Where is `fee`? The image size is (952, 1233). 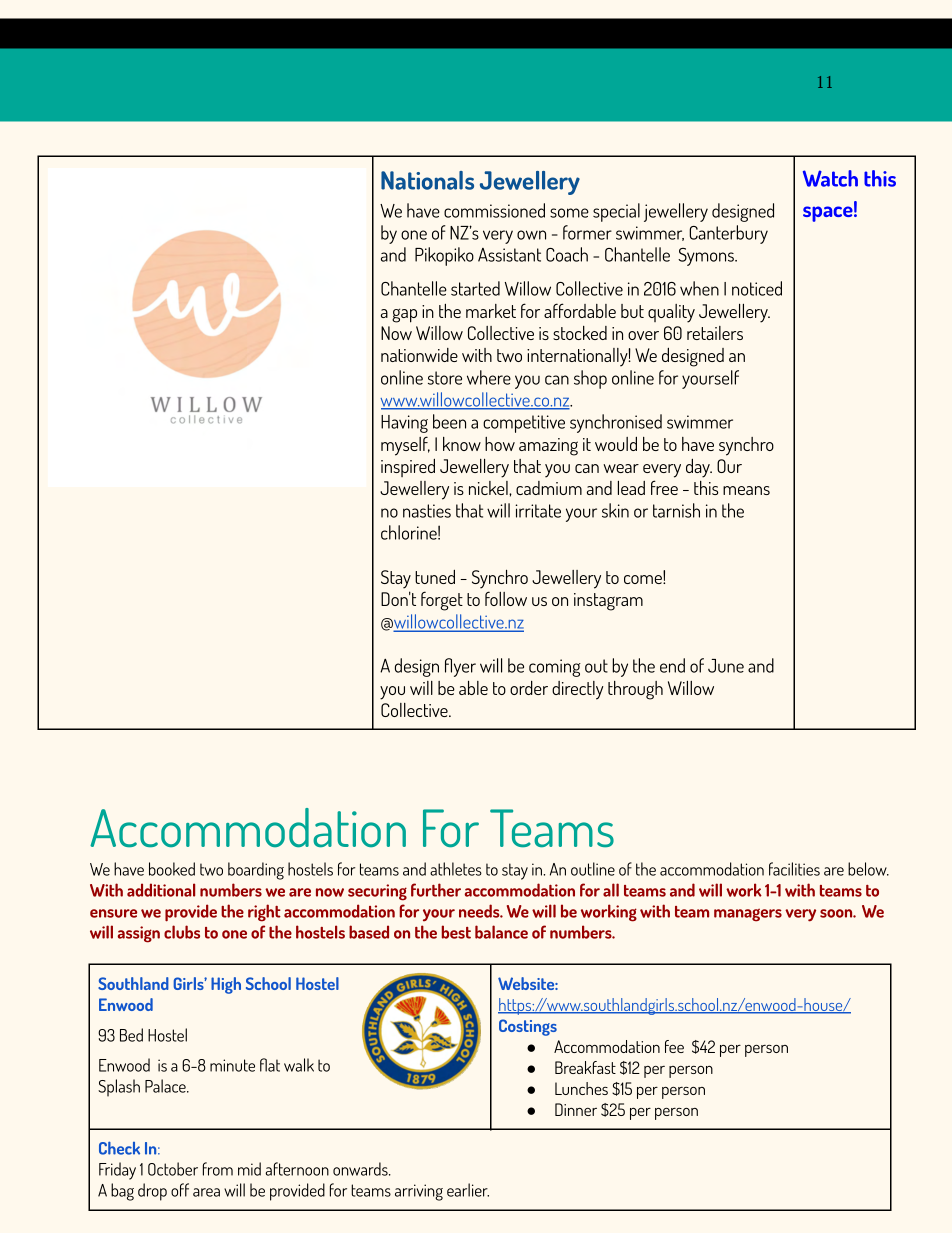
fee is located at coordinates (674, 1046).
